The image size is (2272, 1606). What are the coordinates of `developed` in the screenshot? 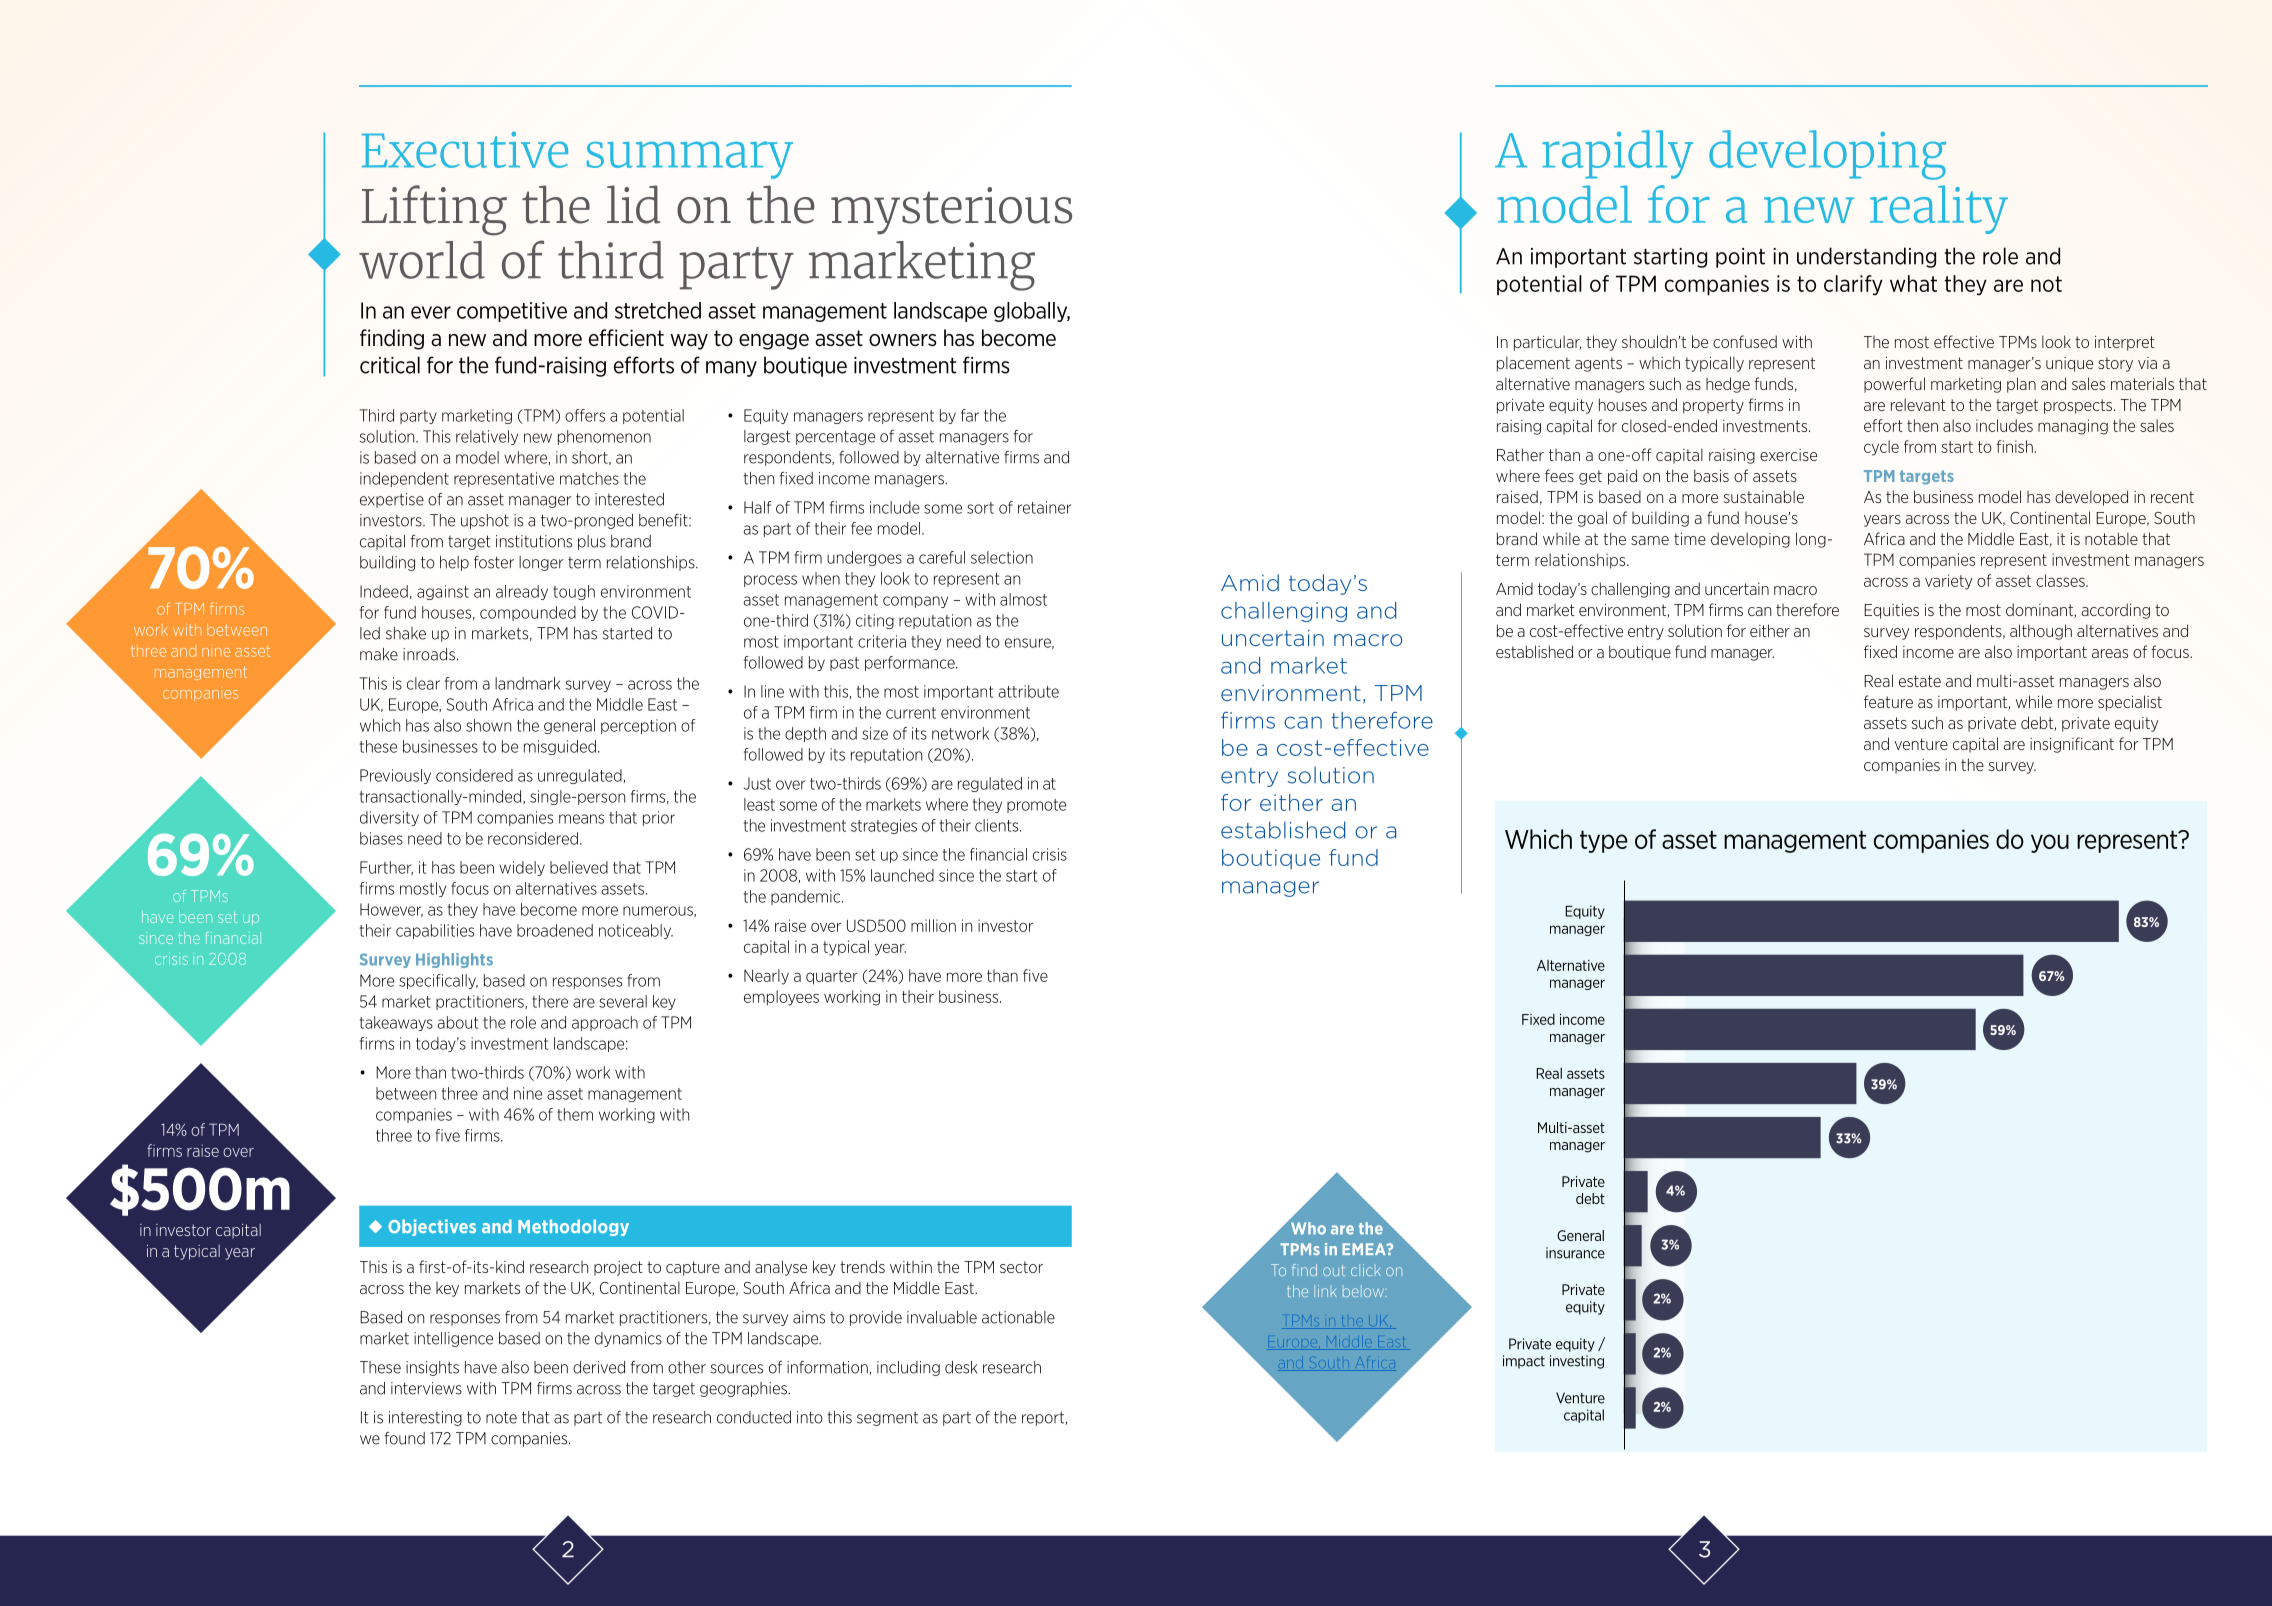 It's located at (2091, 498).
